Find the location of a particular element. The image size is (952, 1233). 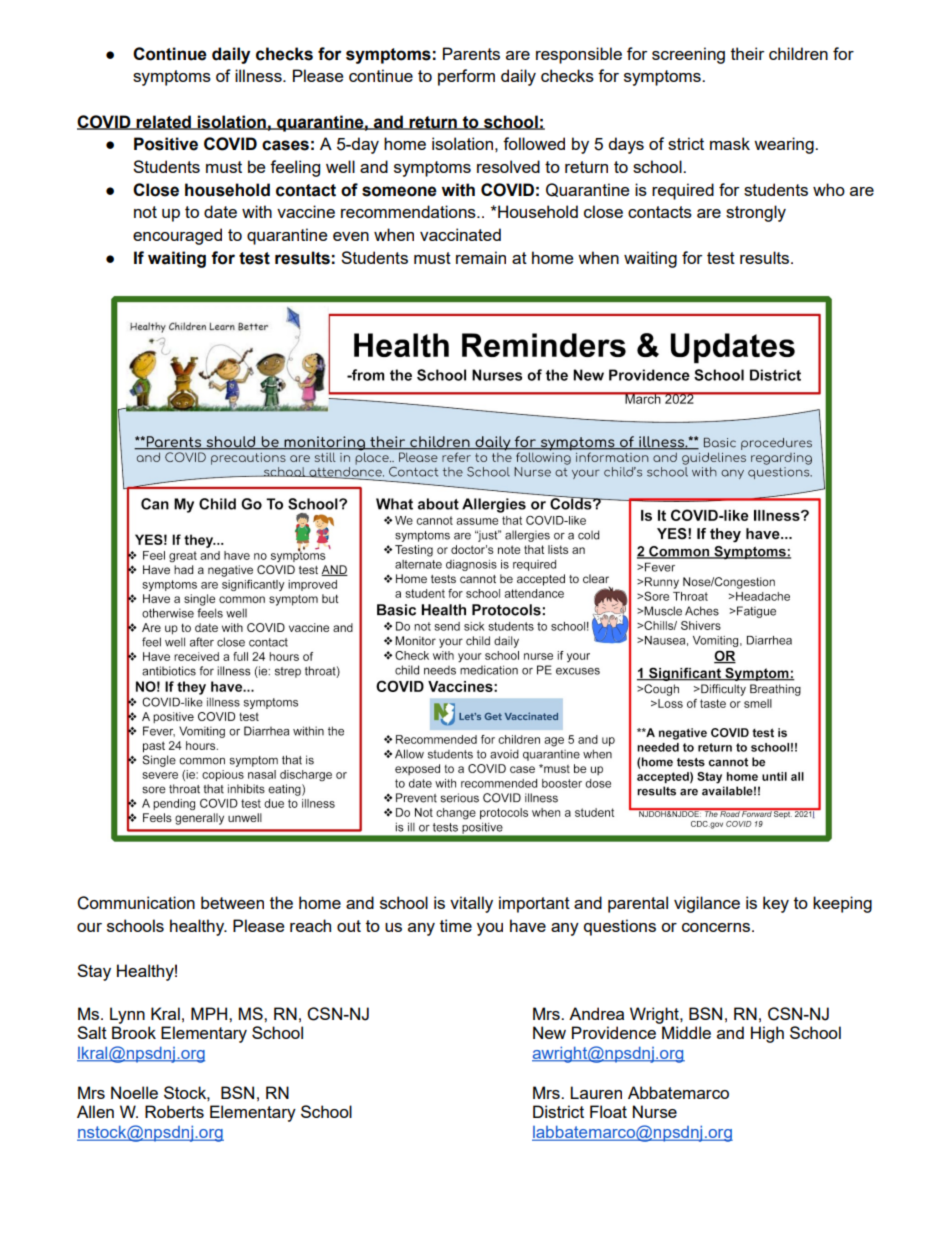

related is located at coordinates (164, 122).
